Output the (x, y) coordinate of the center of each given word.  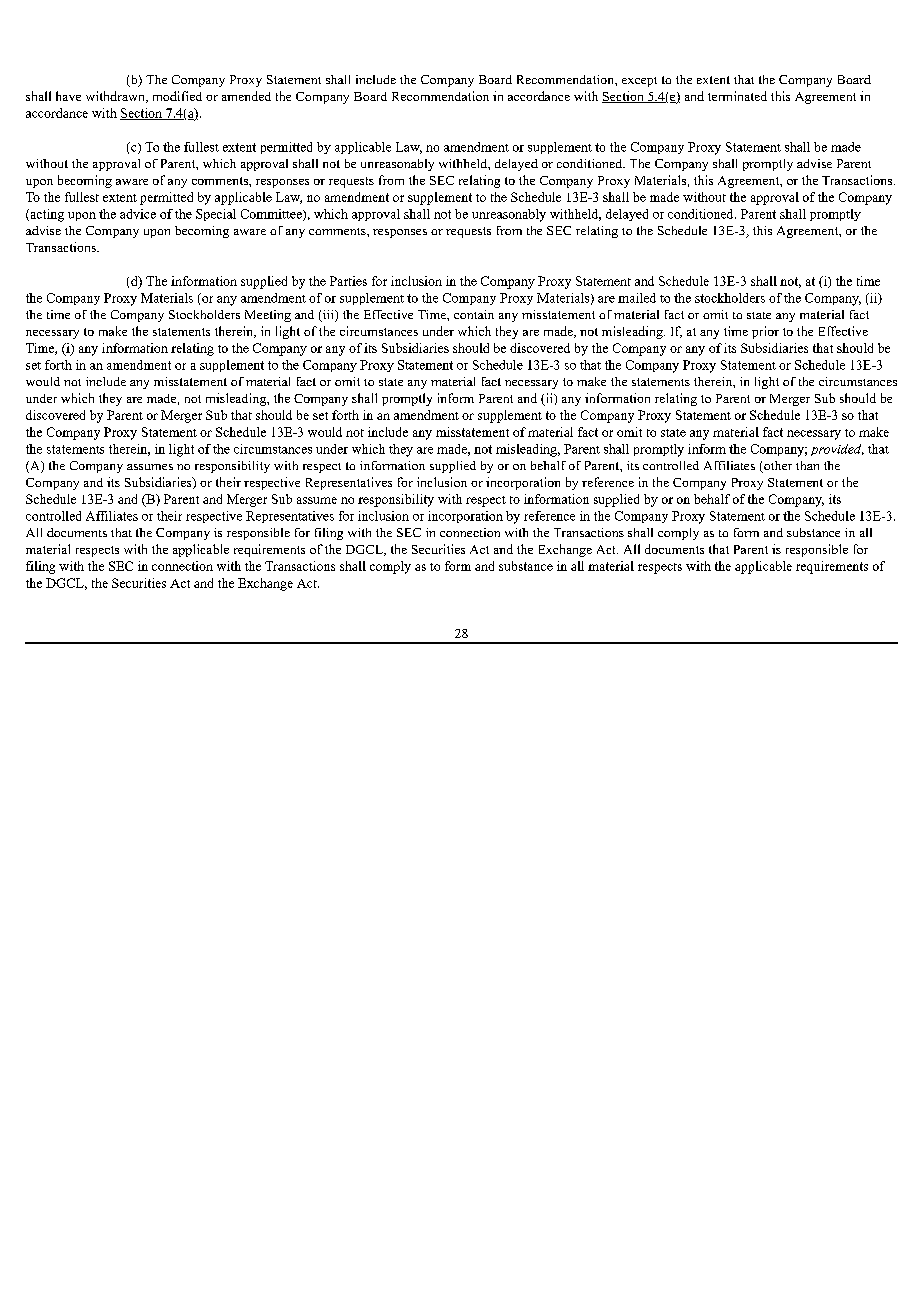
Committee (272, 215)
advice (138, 214)
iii (328, 316)
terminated (737, 96)
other (777, 467)
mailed (637, 298)
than (807, 465)
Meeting (268, 316)
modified (177, 96)
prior (765, 332)
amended (246, 96)
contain (474, 314)
